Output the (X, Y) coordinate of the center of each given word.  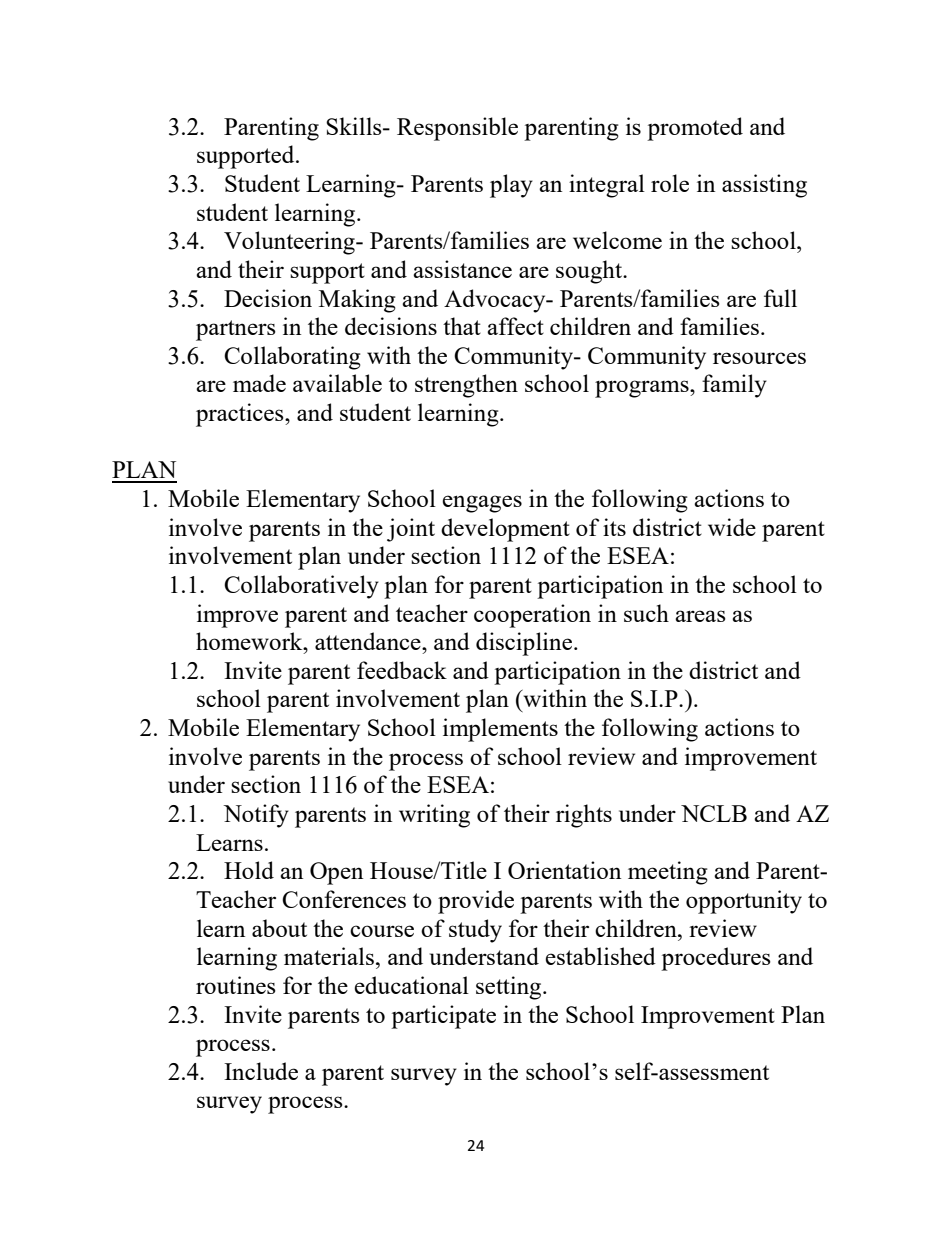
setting (510, 988)
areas (700, 616)
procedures (716, 959)
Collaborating (292, 358)
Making (357, 301)
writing (434, 816)
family (734, 386)
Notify (256, 816)
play (511, 186)
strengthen (466, 386)
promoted (695, 129)
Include (261, 1071)
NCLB (714, 813)
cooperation (532, 616)
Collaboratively (301, 587)
